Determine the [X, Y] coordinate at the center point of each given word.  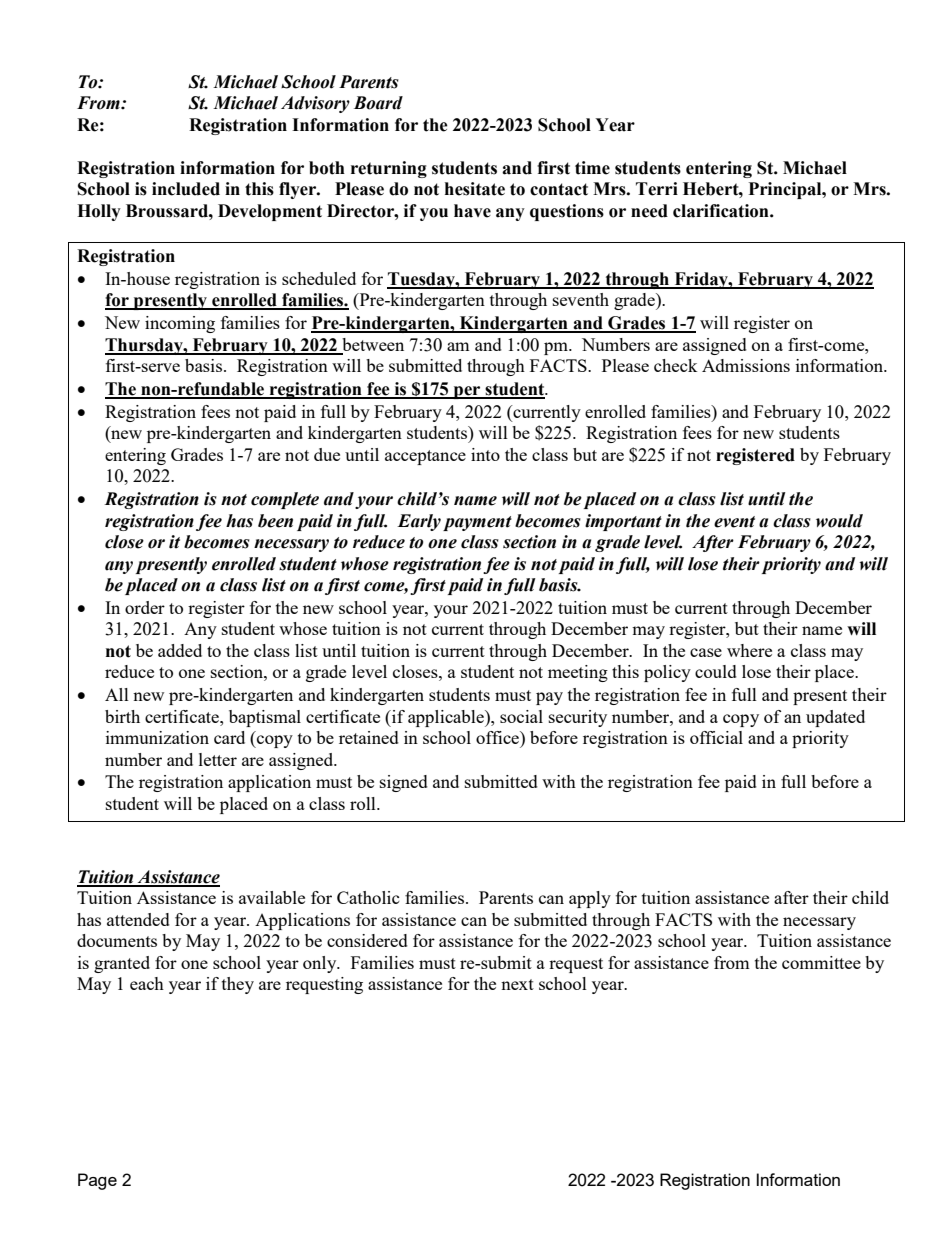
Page [97, 1181]
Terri [657, 189]
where [749, 650]
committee [821, 962]
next [517, 984]
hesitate [475, 189]
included [186, 189]
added [180, 650]
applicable [447, 718]
